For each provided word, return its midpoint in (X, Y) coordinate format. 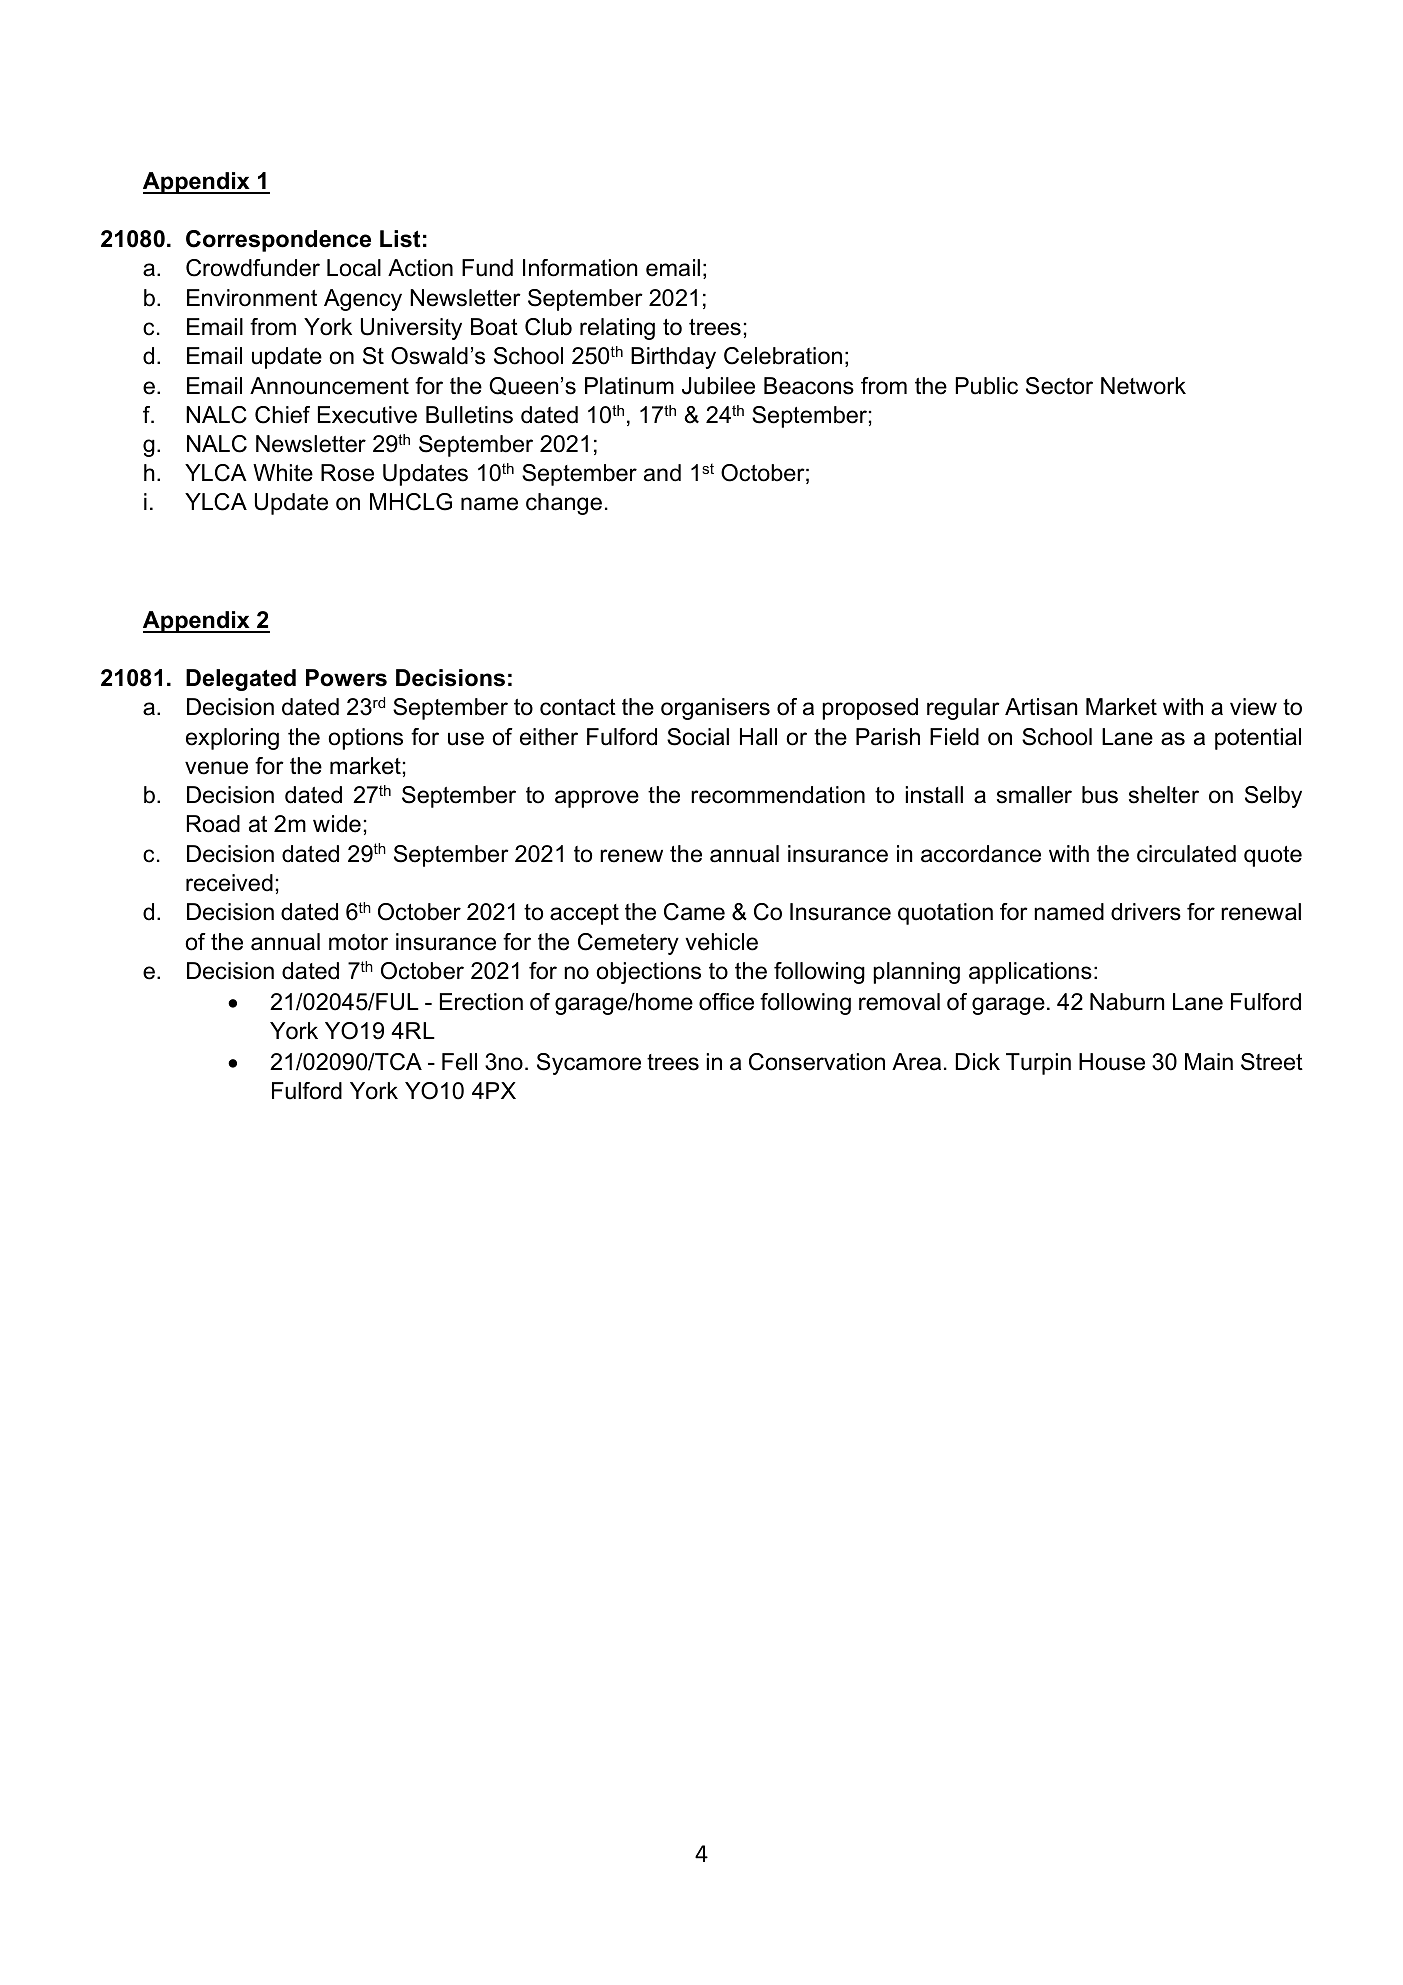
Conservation (817, 1062)
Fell (459, 1062)
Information (580, 268)
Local (354, 268)
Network (1143, 386)
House (1112, 1062)
